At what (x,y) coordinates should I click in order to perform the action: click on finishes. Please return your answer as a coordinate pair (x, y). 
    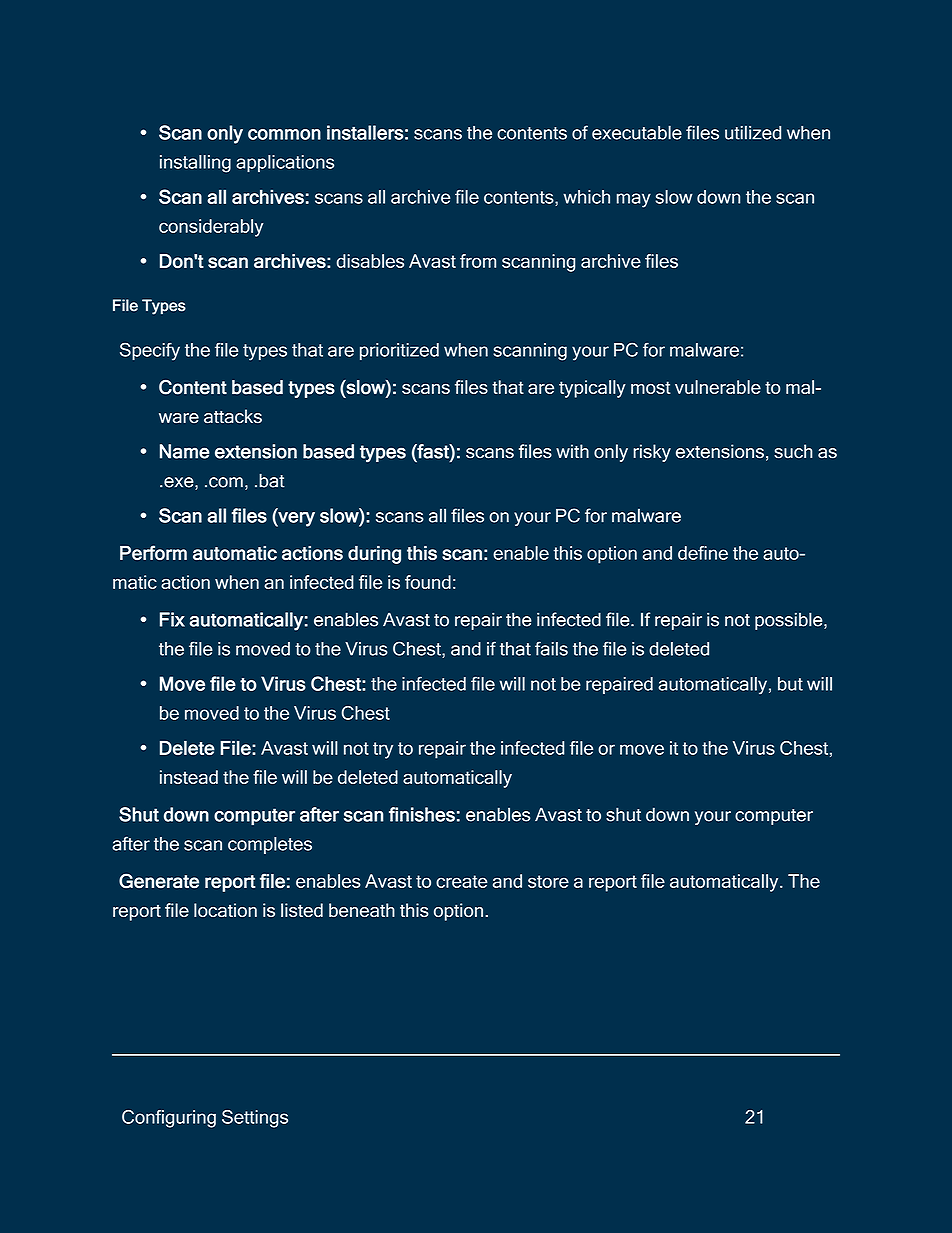
    Looking at the image, I should click on (422, 814).
